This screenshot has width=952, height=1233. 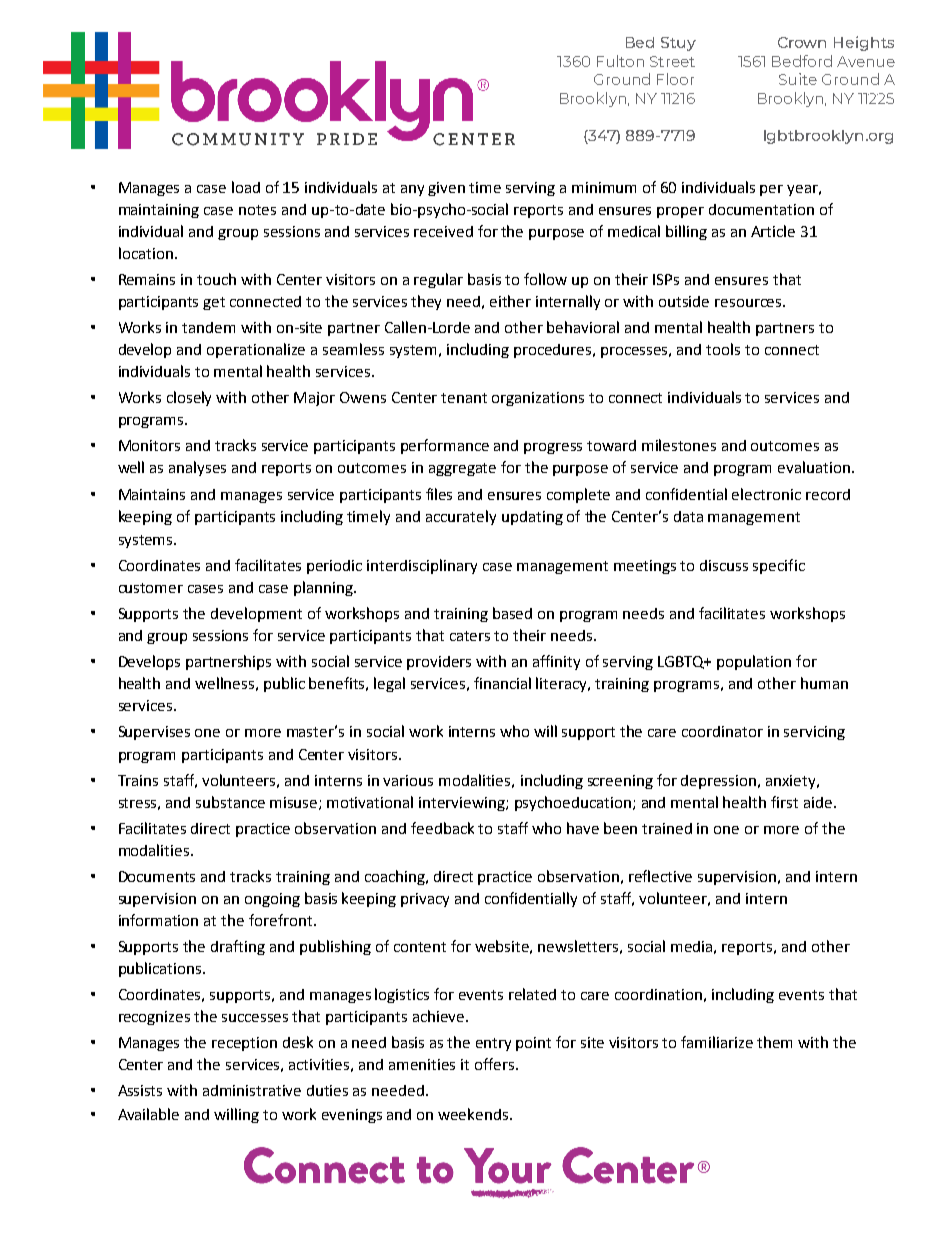 What do you see at coordinates (252, 1090) in the screenshot?
I see `administrative` at bounding box center [252, 1090].
